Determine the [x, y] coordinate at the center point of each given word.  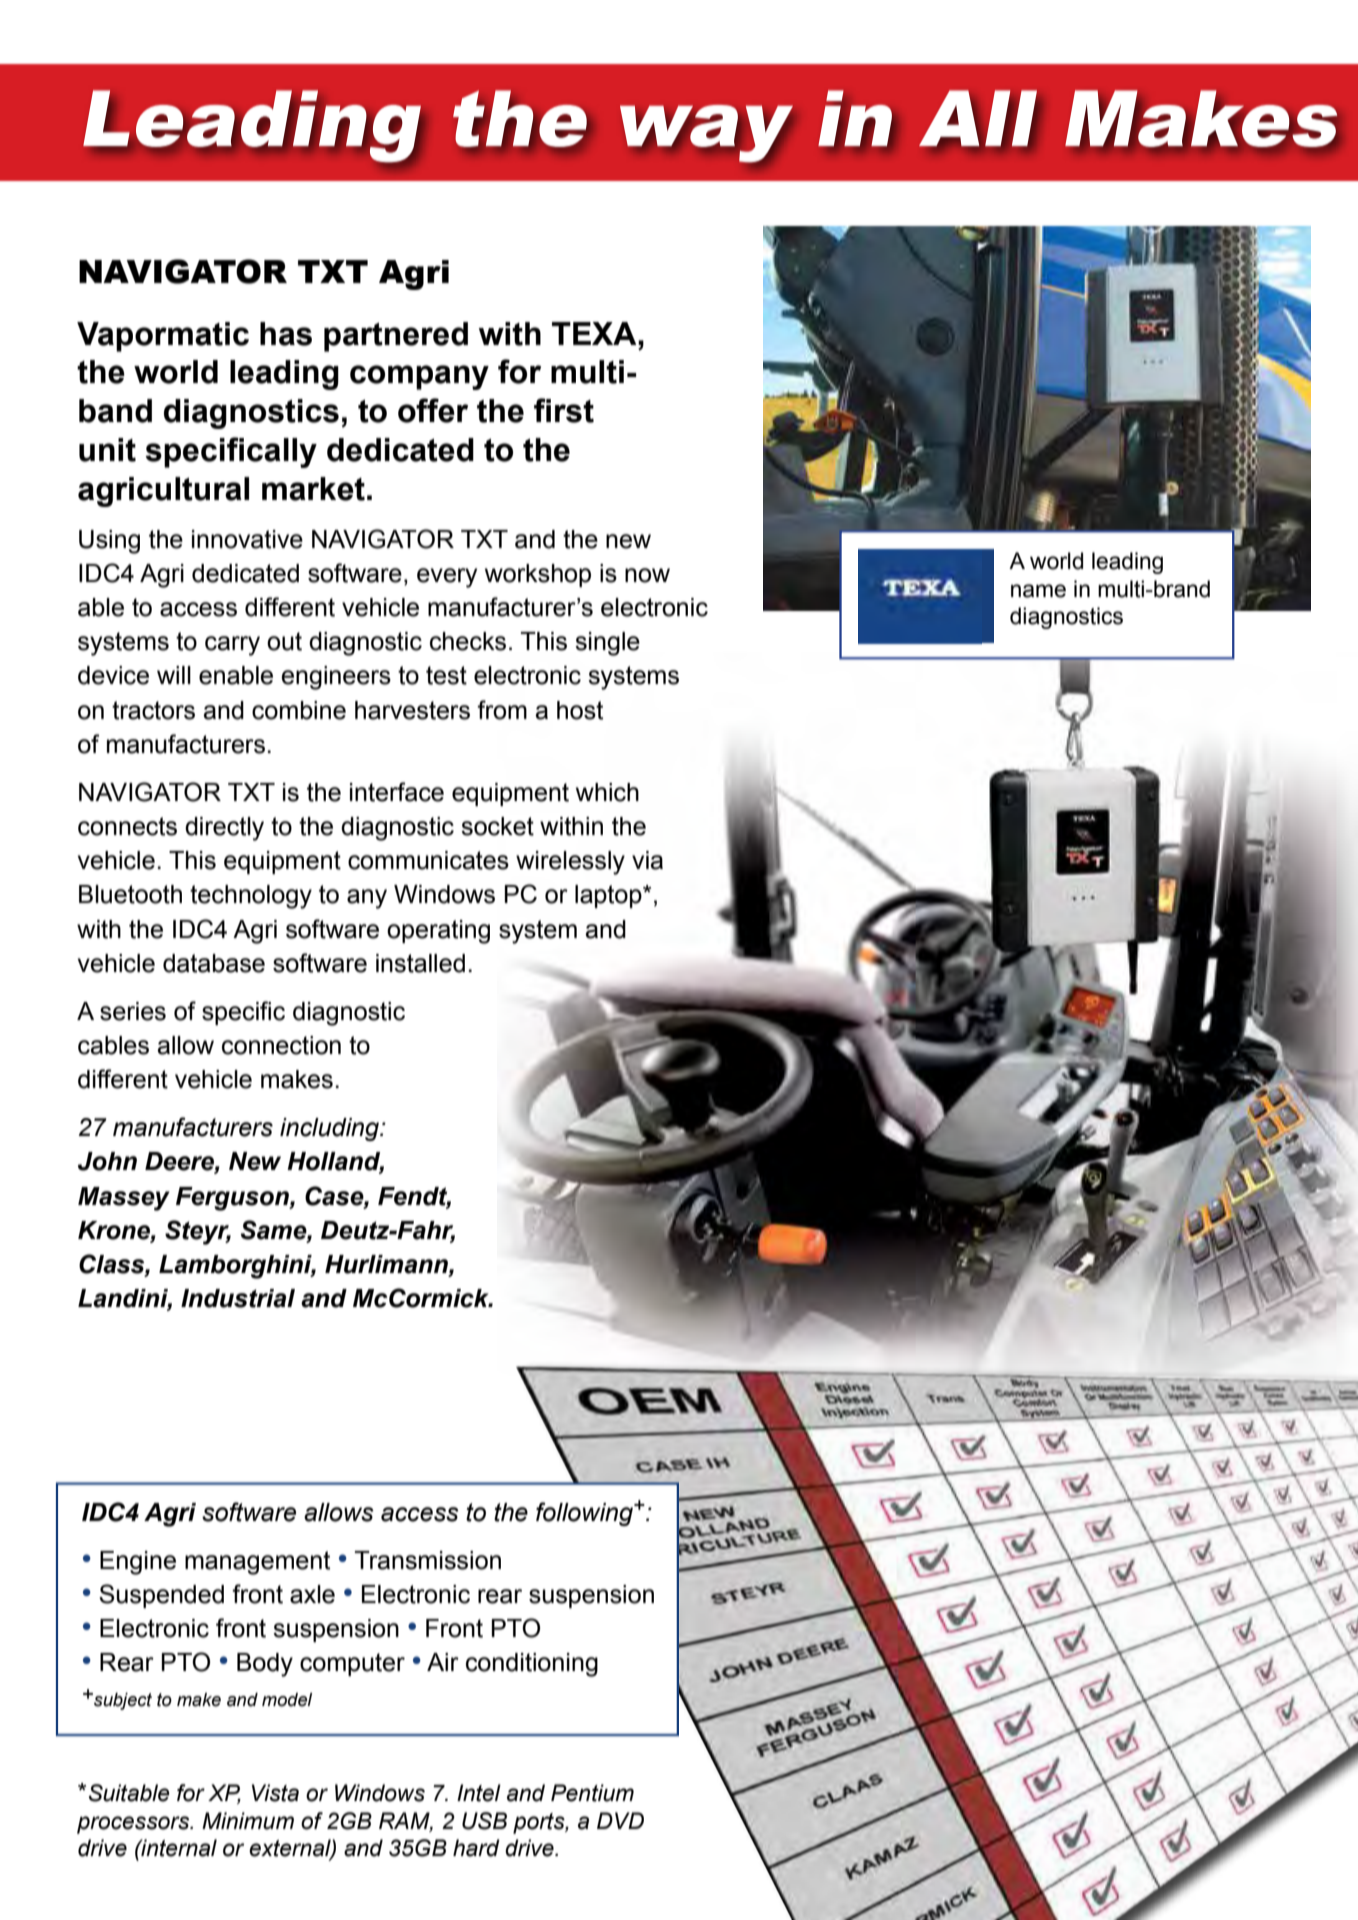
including [331, 1129]
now [647, 575]
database [214, 963]
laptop [609, 896]
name [1038, 591]
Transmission [427, 1560]
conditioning [532, 1665]
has [286, 334]
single [607, 644]
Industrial [238, 1298]
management [257, 1563]
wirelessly [570, 863]
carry [232, 646]
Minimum [248, 1821]
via [647, 860]
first [564, 410]
